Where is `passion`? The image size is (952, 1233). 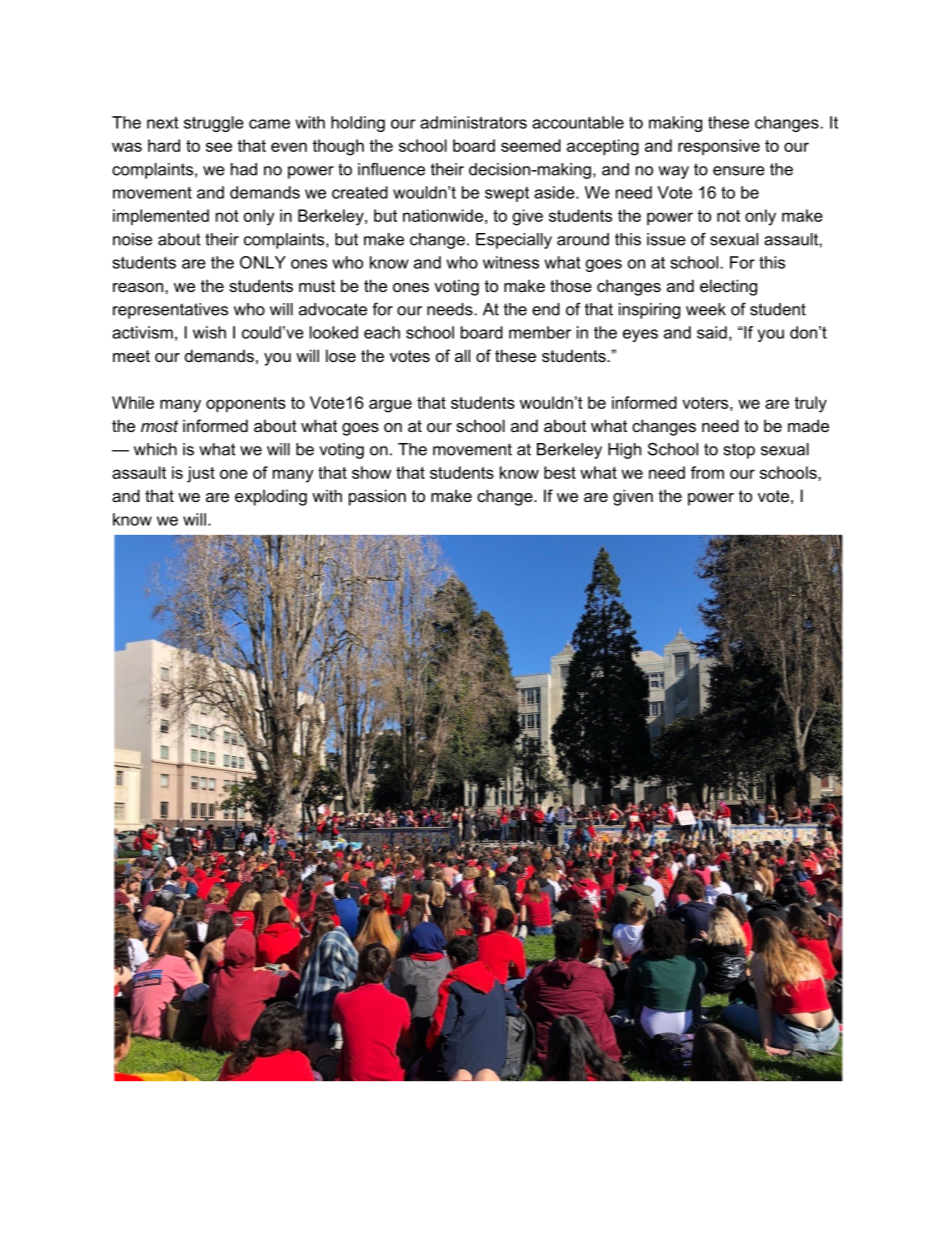 passion is located at coordinates (377, 497).
